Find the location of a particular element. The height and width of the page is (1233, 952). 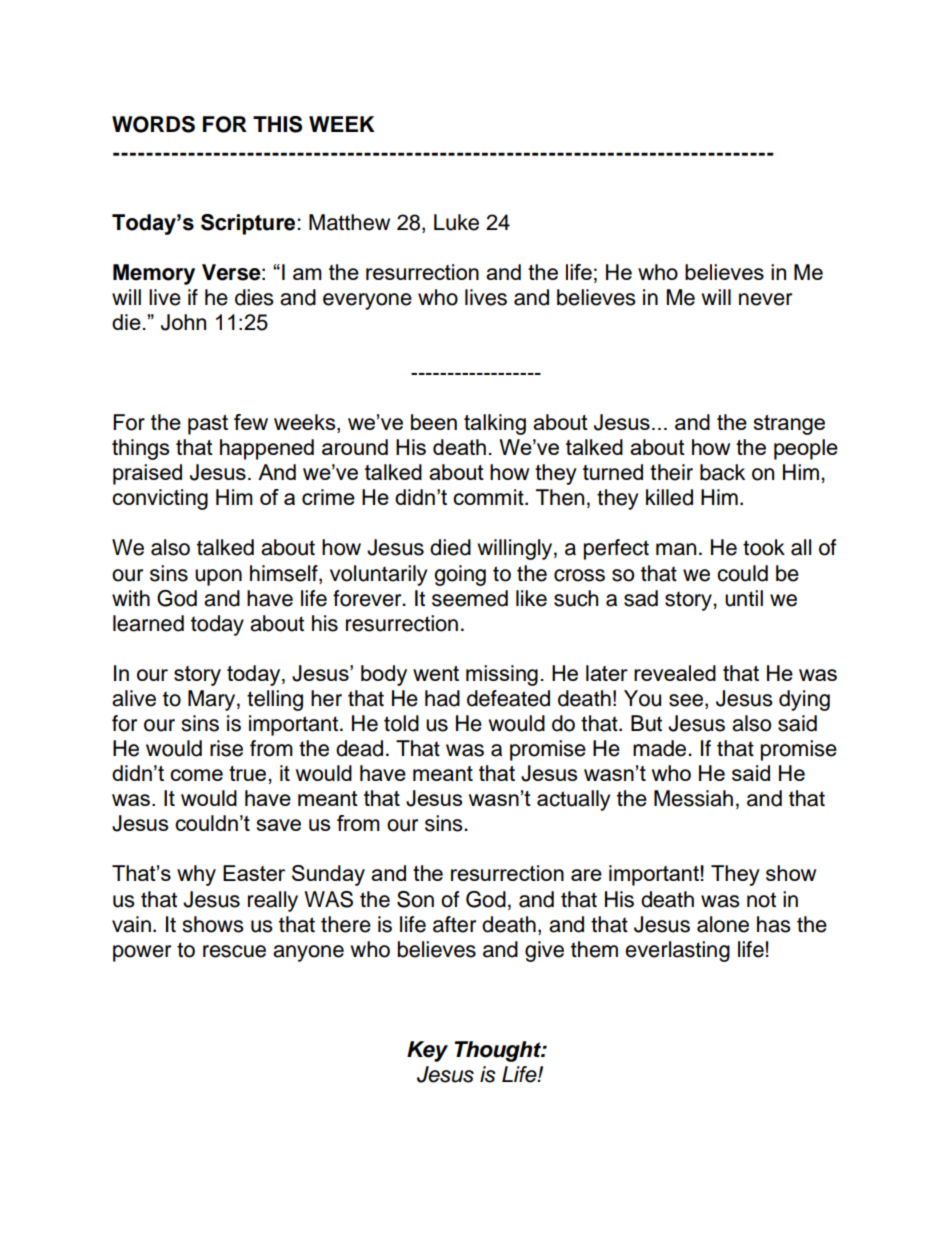

never is located at coordinates (765, 299).
